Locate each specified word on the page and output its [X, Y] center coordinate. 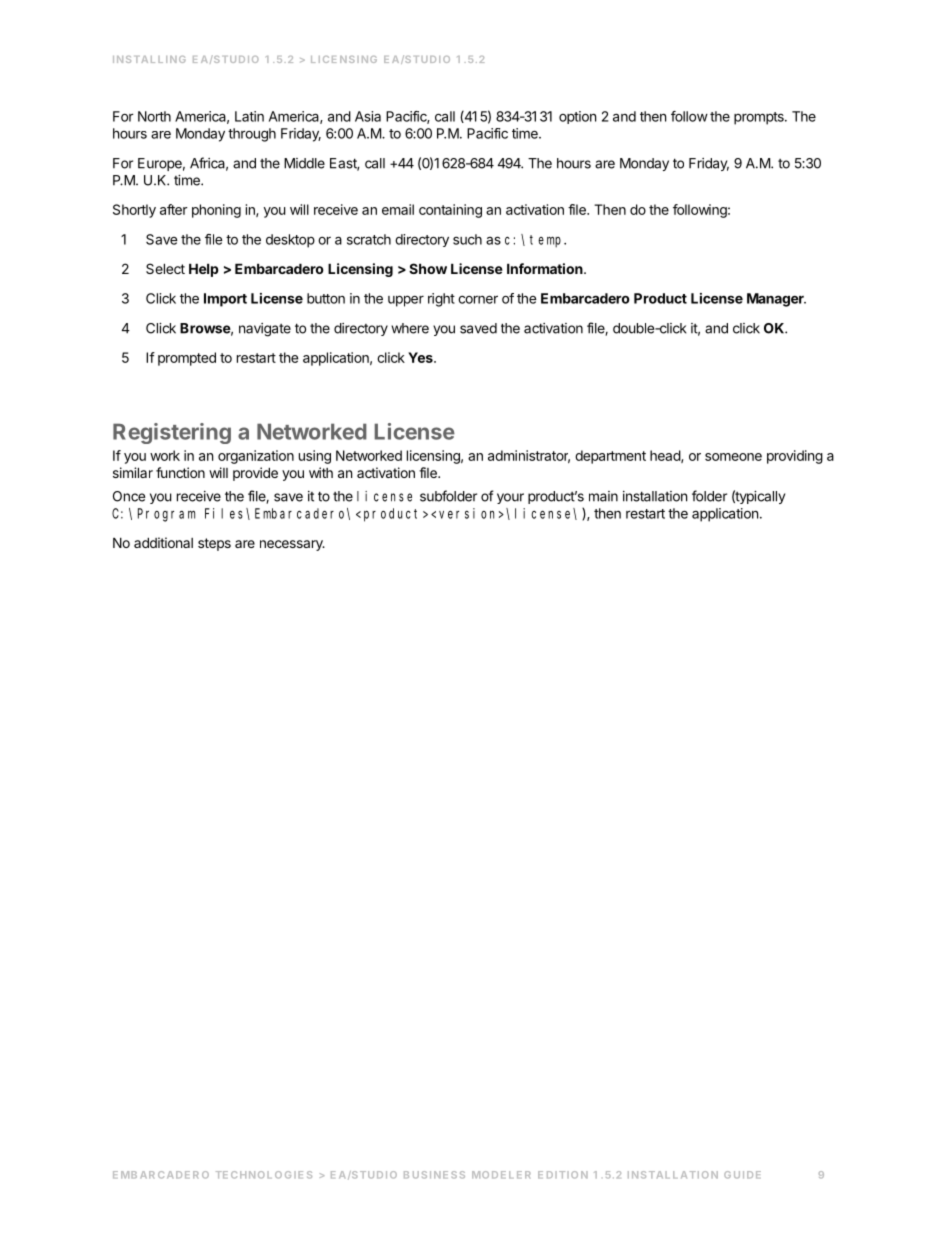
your [510, 498]
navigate [265, 330]
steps [214, 544]
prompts [760, 118]
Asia [368, 116]
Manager [776, 300]
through [252, 135]
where [410, 328]
